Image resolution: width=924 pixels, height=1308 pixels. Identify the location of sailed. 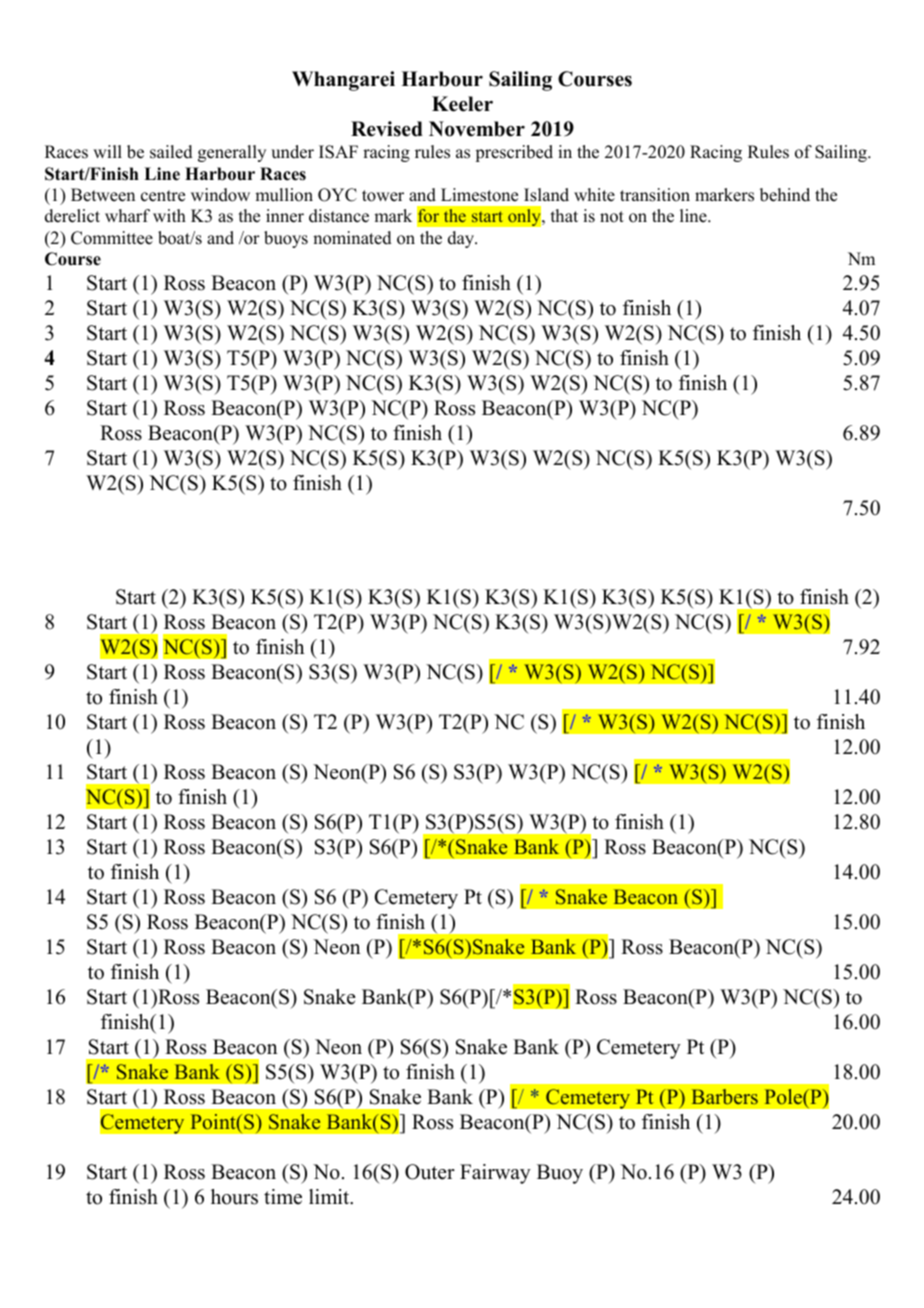
(171, 152).
